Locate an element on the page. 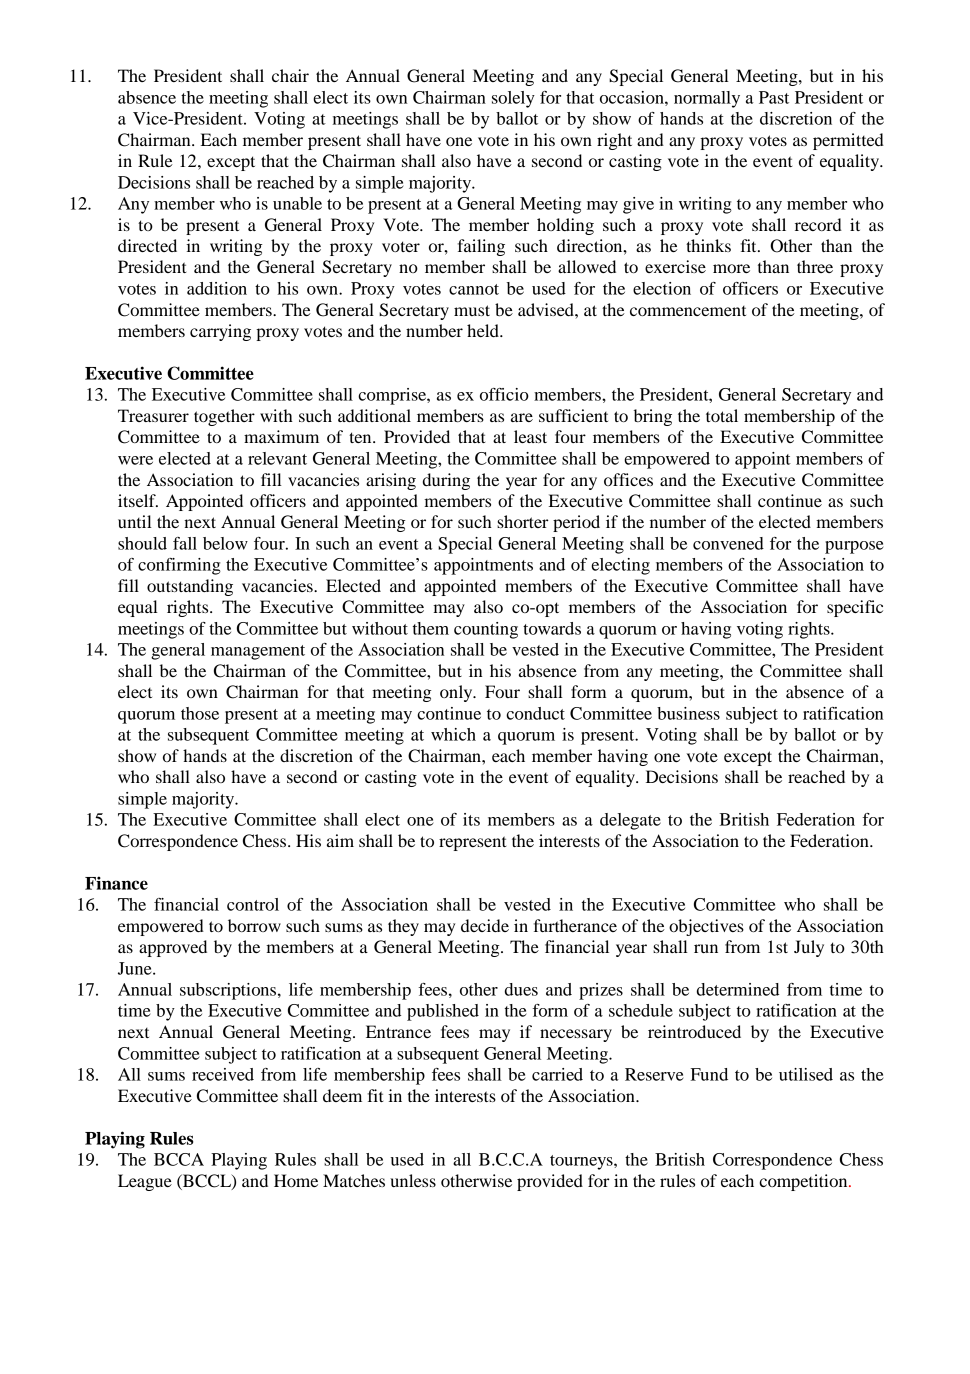 The height and width of the image is (1374, 970). convened is located at coordinates (728, 543).
